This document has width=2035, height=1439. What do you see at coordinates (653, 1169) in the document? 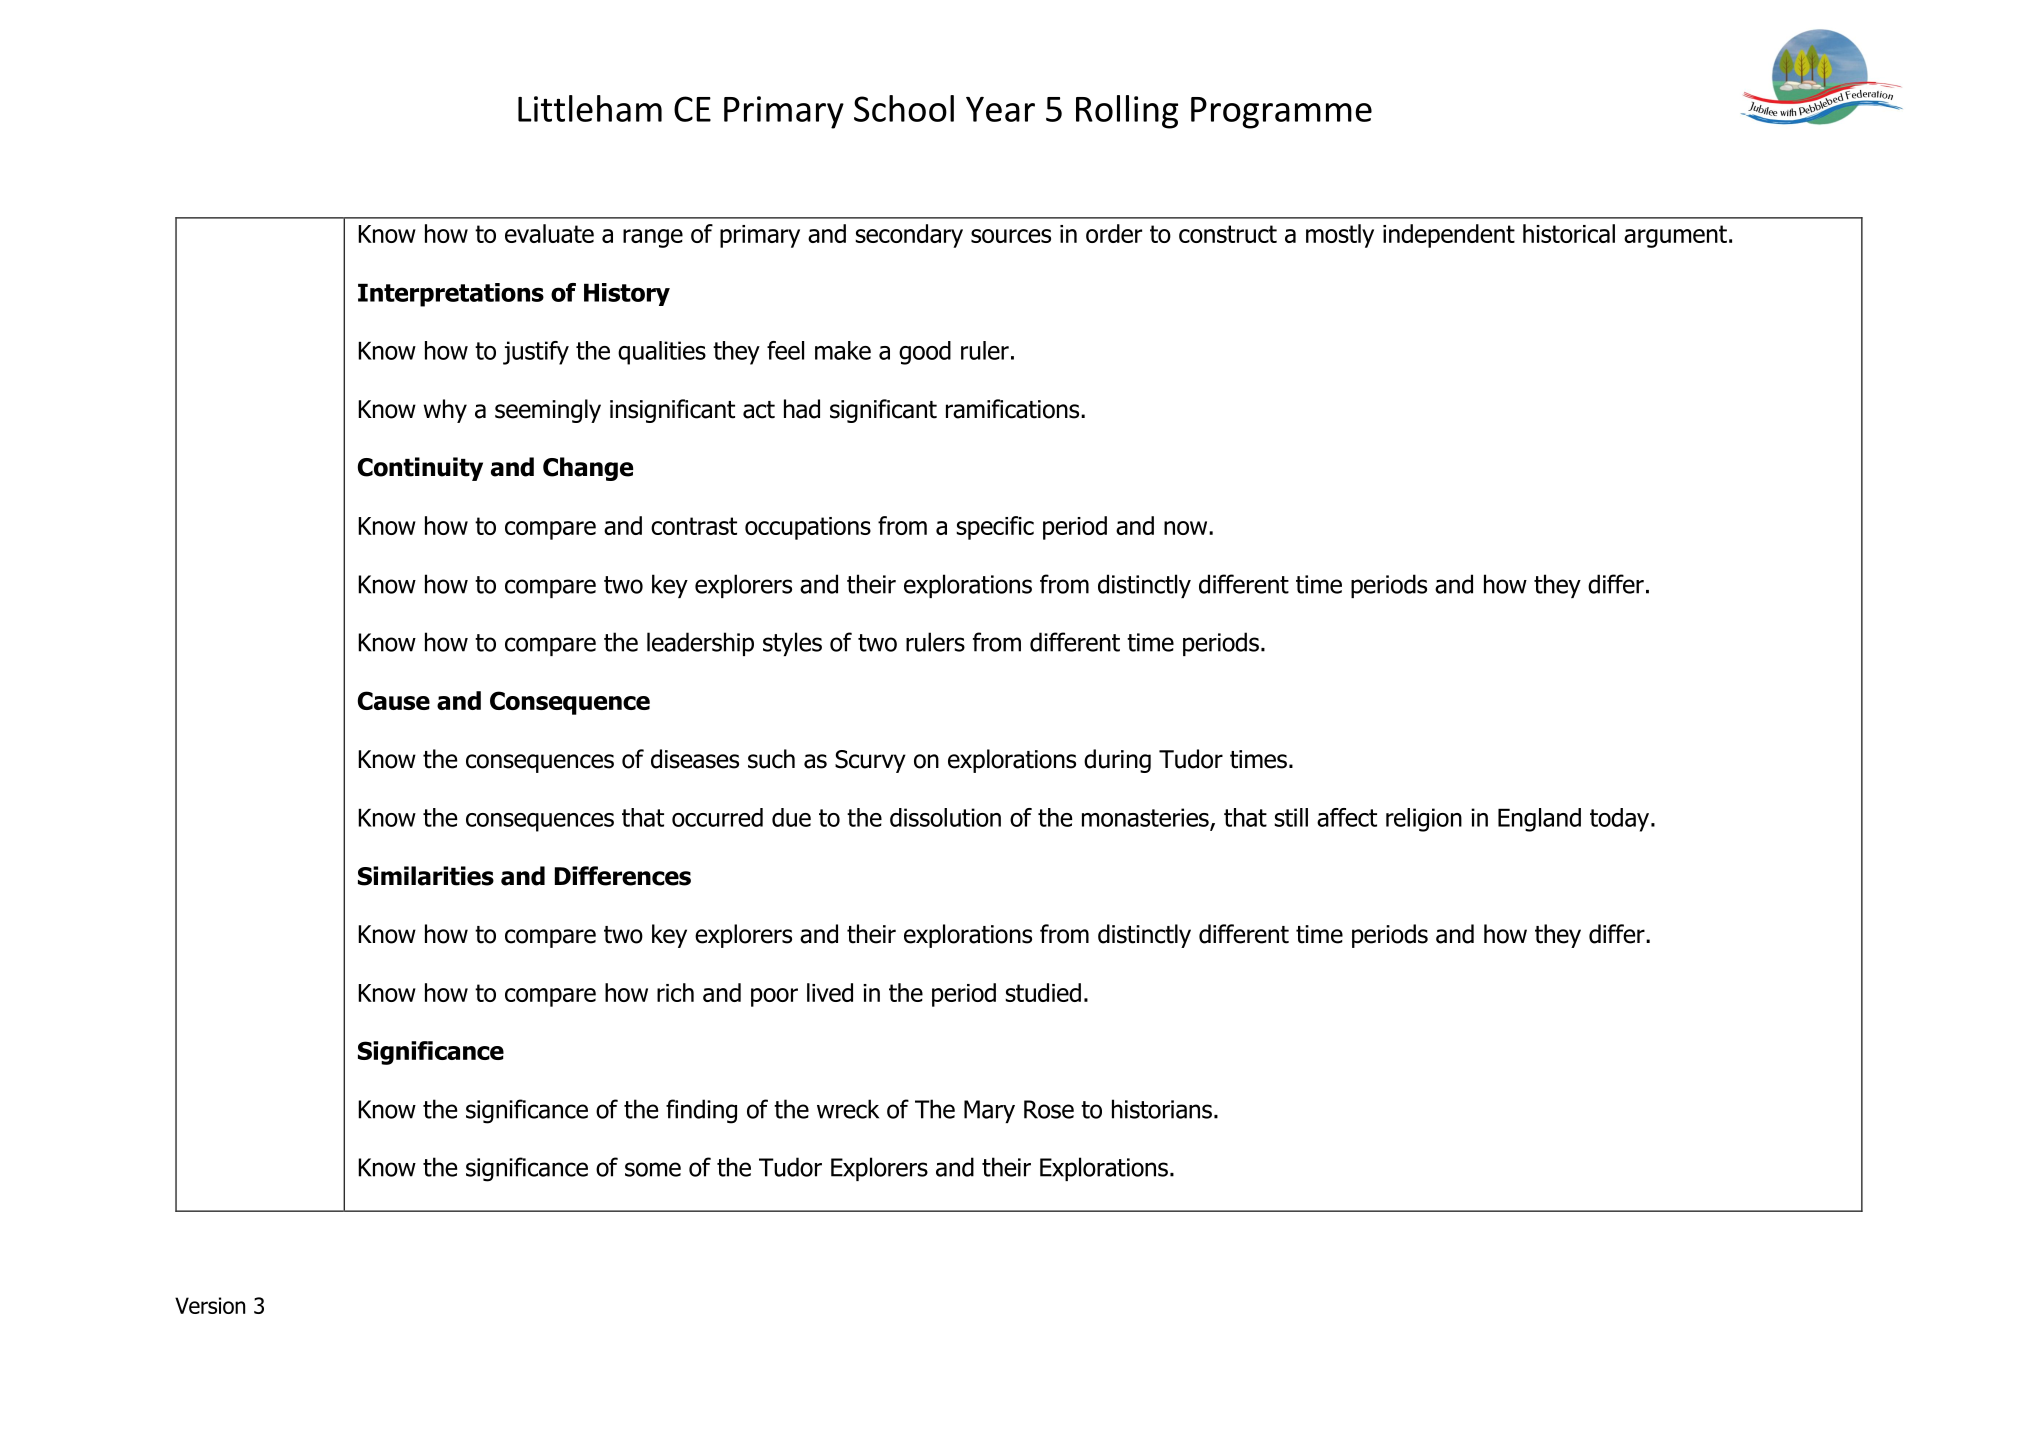
I see `some` at bounding box center [653, 1169].
